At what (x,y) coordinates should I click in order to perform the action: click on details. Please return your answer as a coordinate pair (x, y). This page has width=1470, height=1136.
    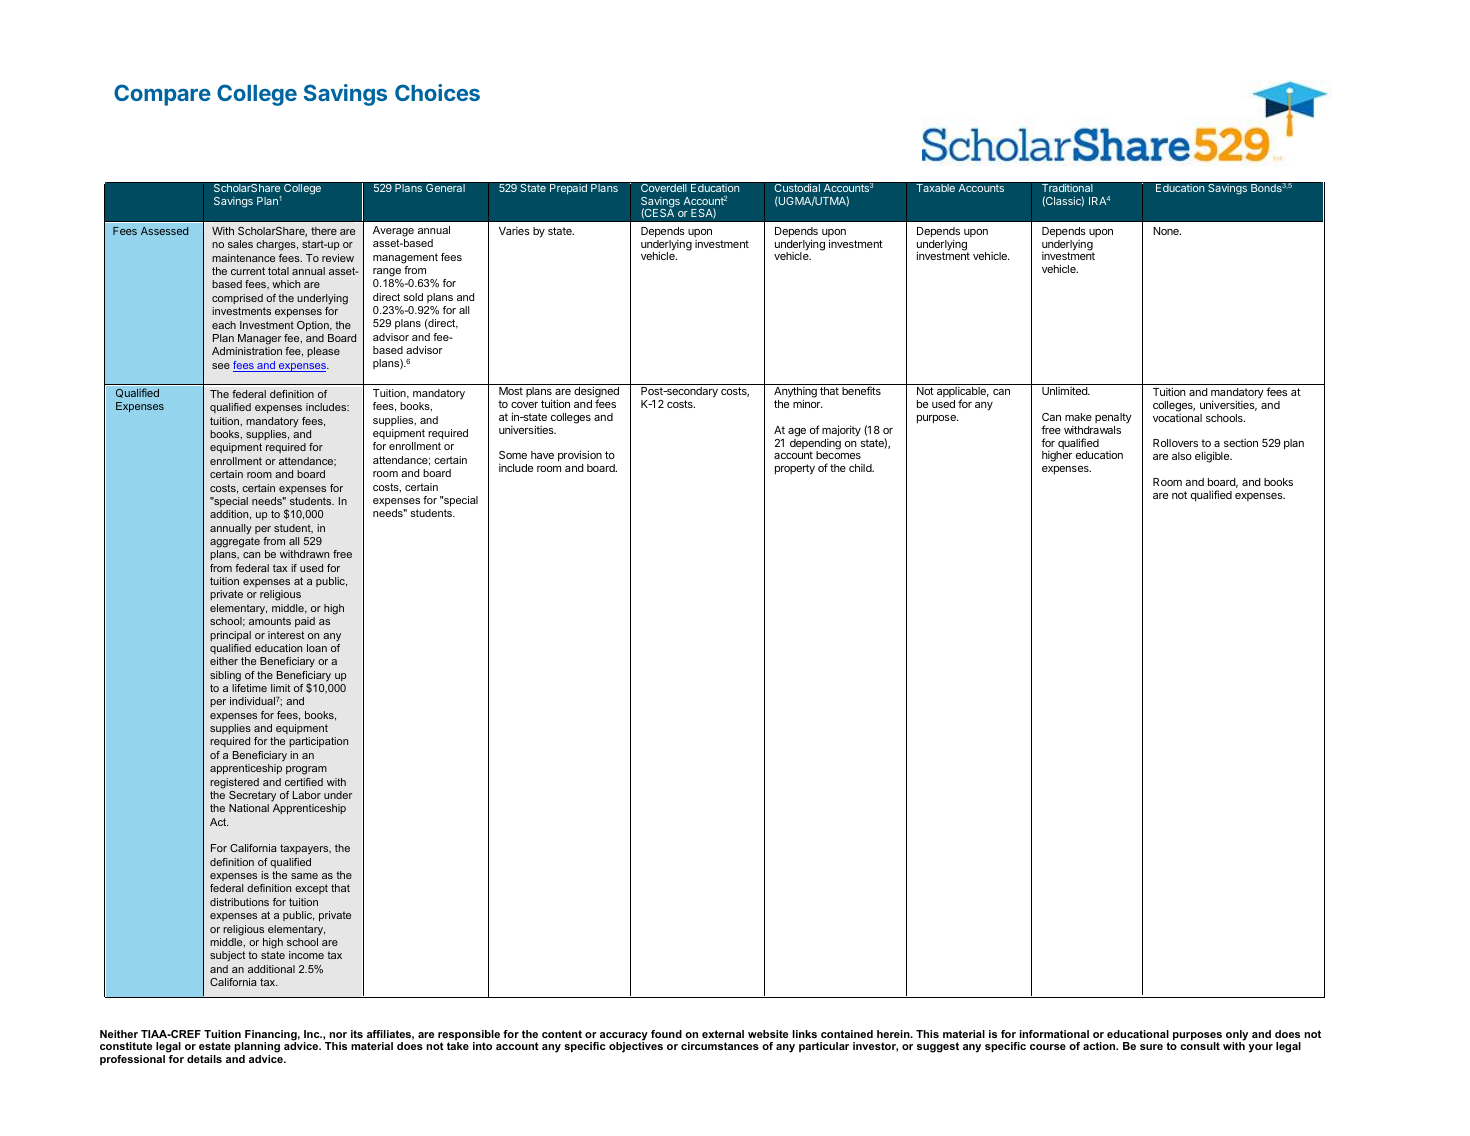
    Looking at the image, I should click on (204, 1059).
